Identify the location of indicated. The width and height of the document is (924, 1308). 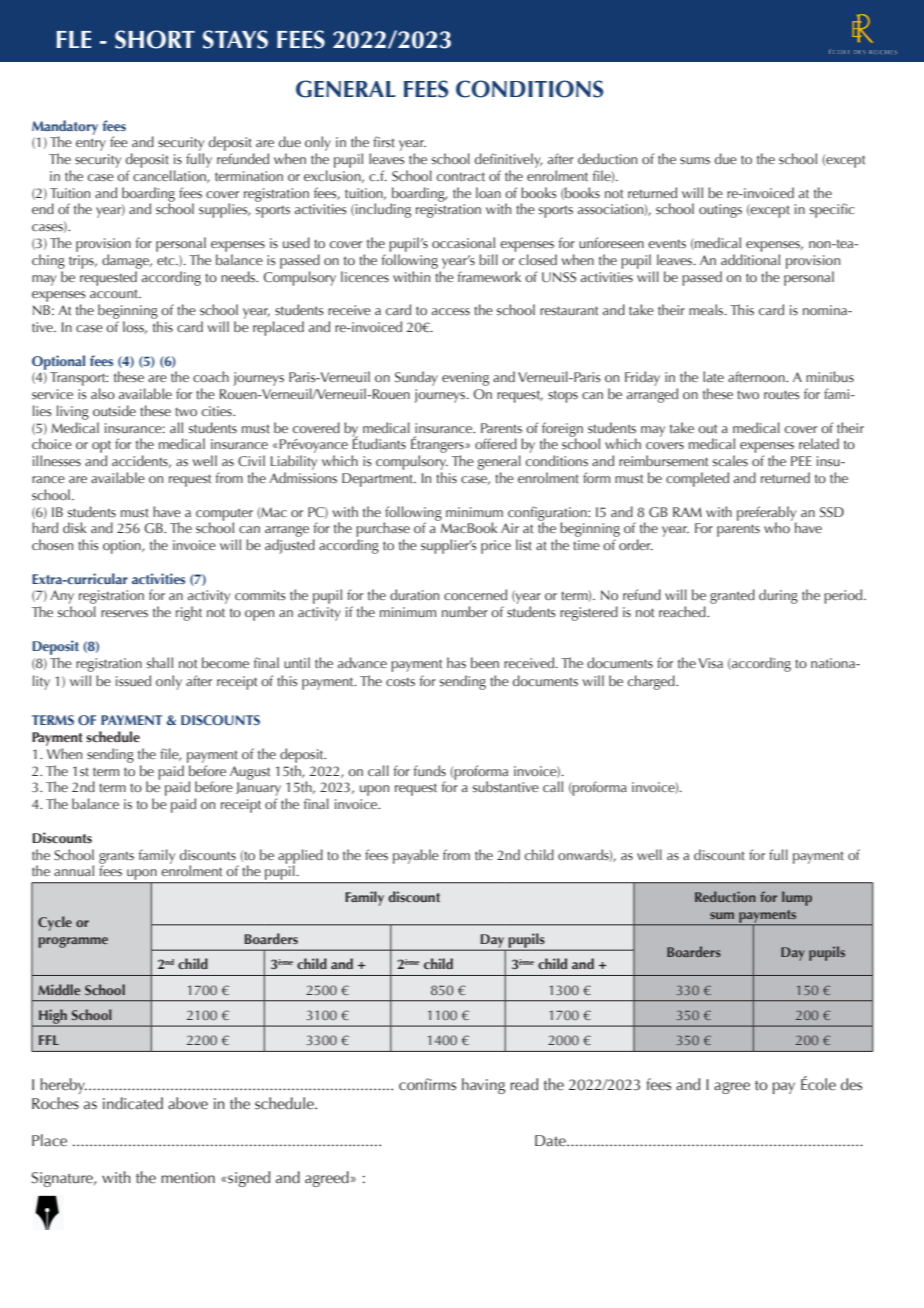
(133, 1103).
